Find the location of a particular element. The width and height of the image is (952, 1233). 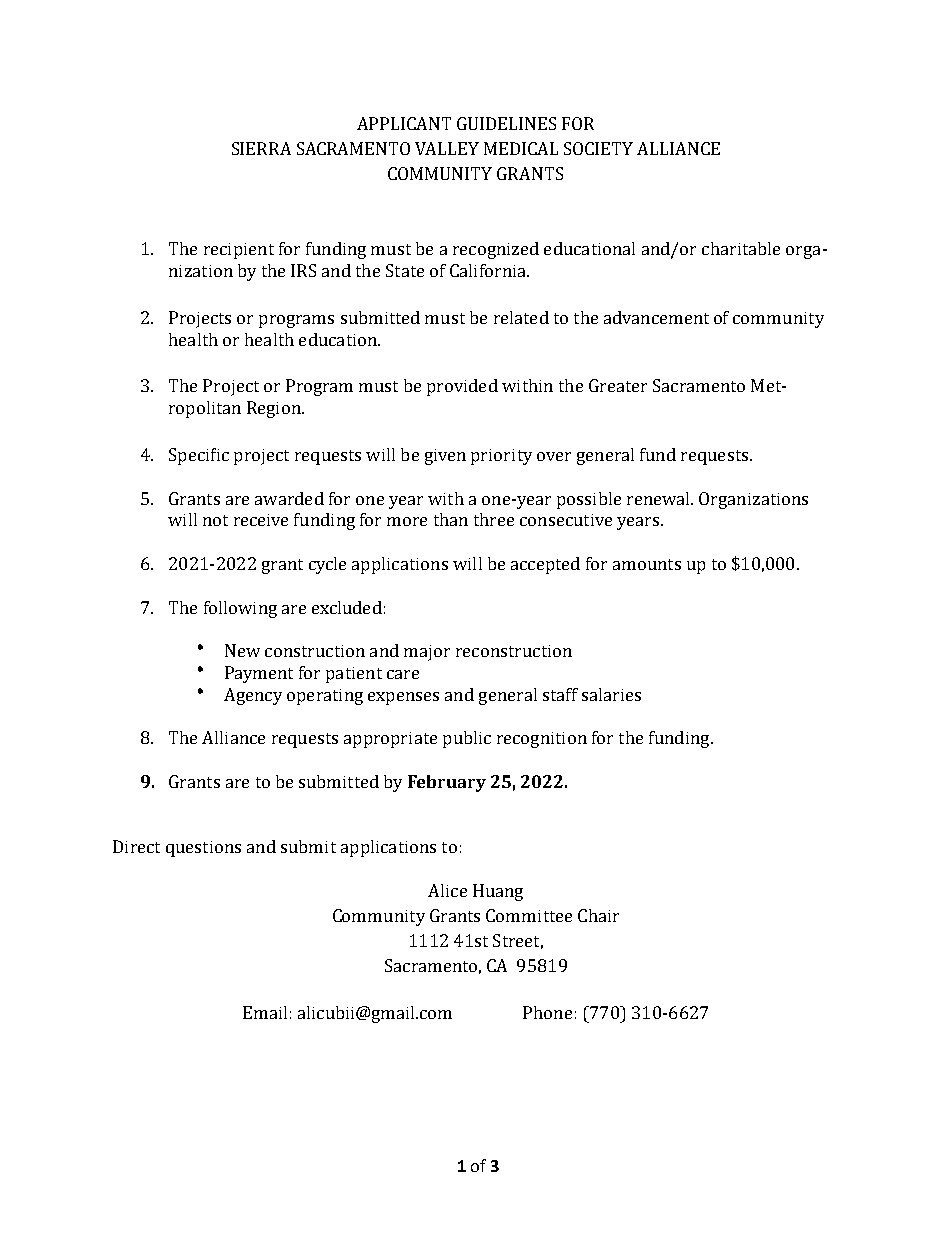

February is located at coordinates (447, 783).
